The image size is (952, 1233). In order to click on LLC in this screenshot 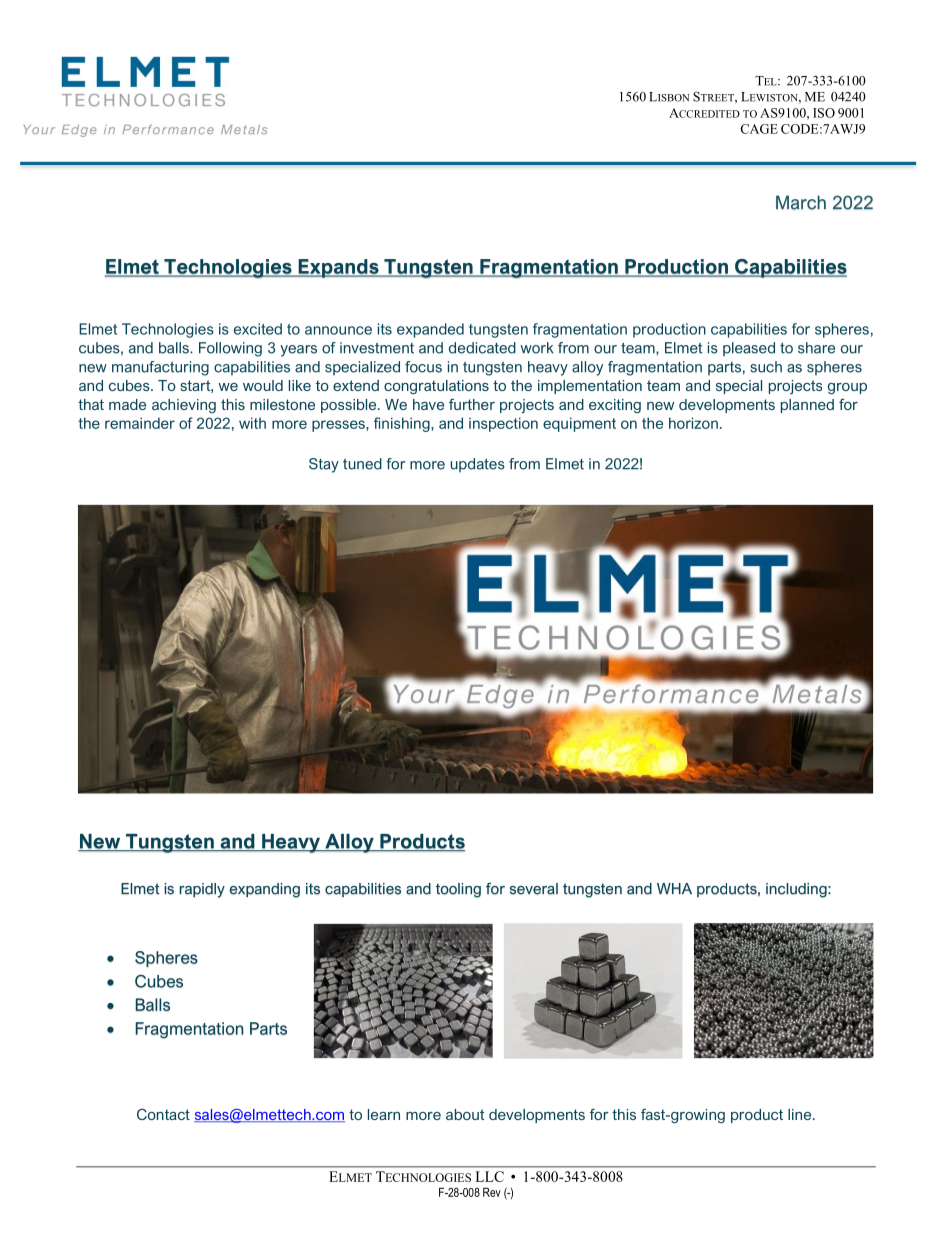, I will do `click(489, 1176)`.
